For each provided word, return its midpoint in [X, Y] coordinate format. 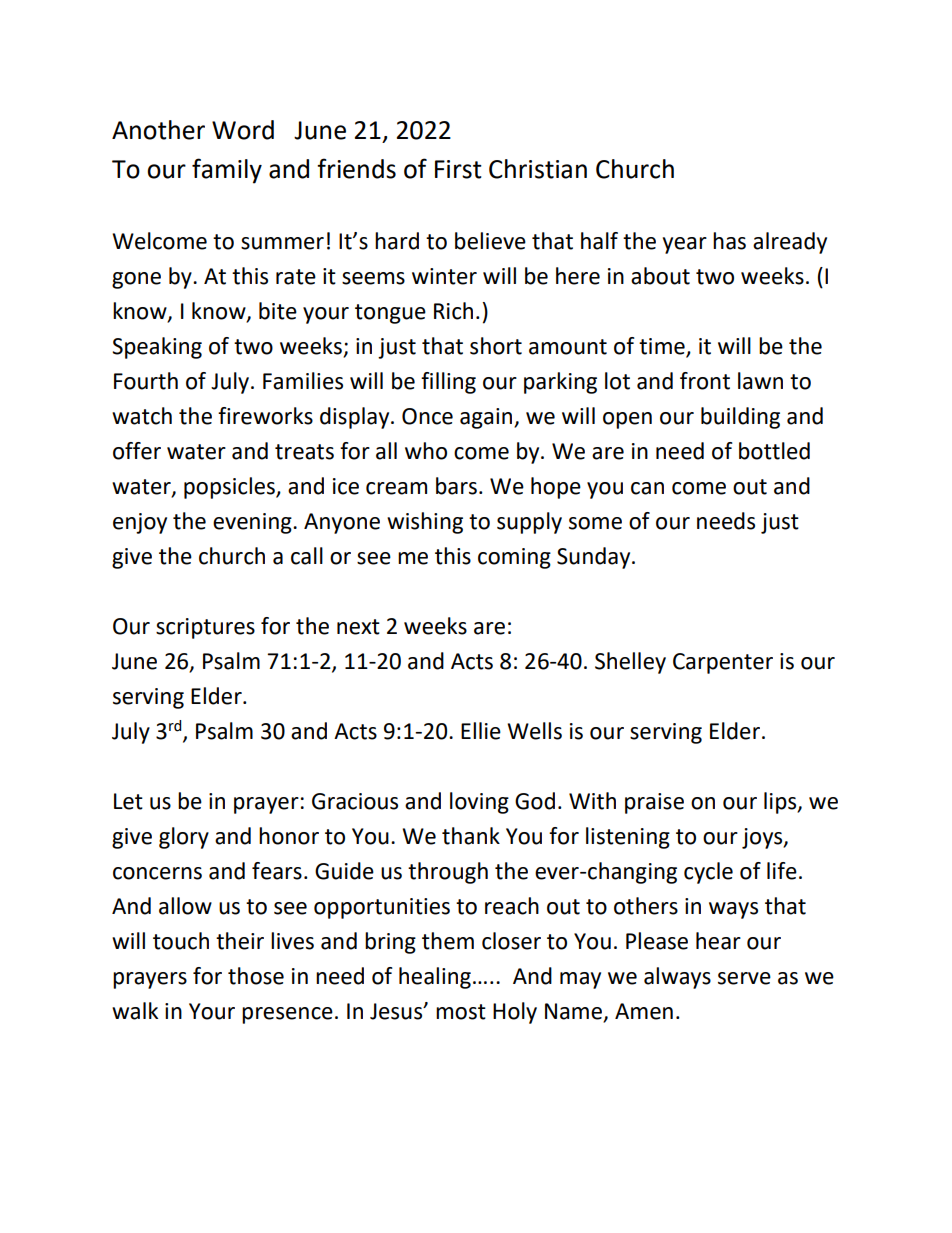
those [256, 976]
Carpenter [723, 663]
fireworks [265, 416]
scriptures [205, 628]
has [729, 241]
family [227, 171]
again [487, 418]
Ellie [481, 731]
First [458, 169]
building [740, 418]
